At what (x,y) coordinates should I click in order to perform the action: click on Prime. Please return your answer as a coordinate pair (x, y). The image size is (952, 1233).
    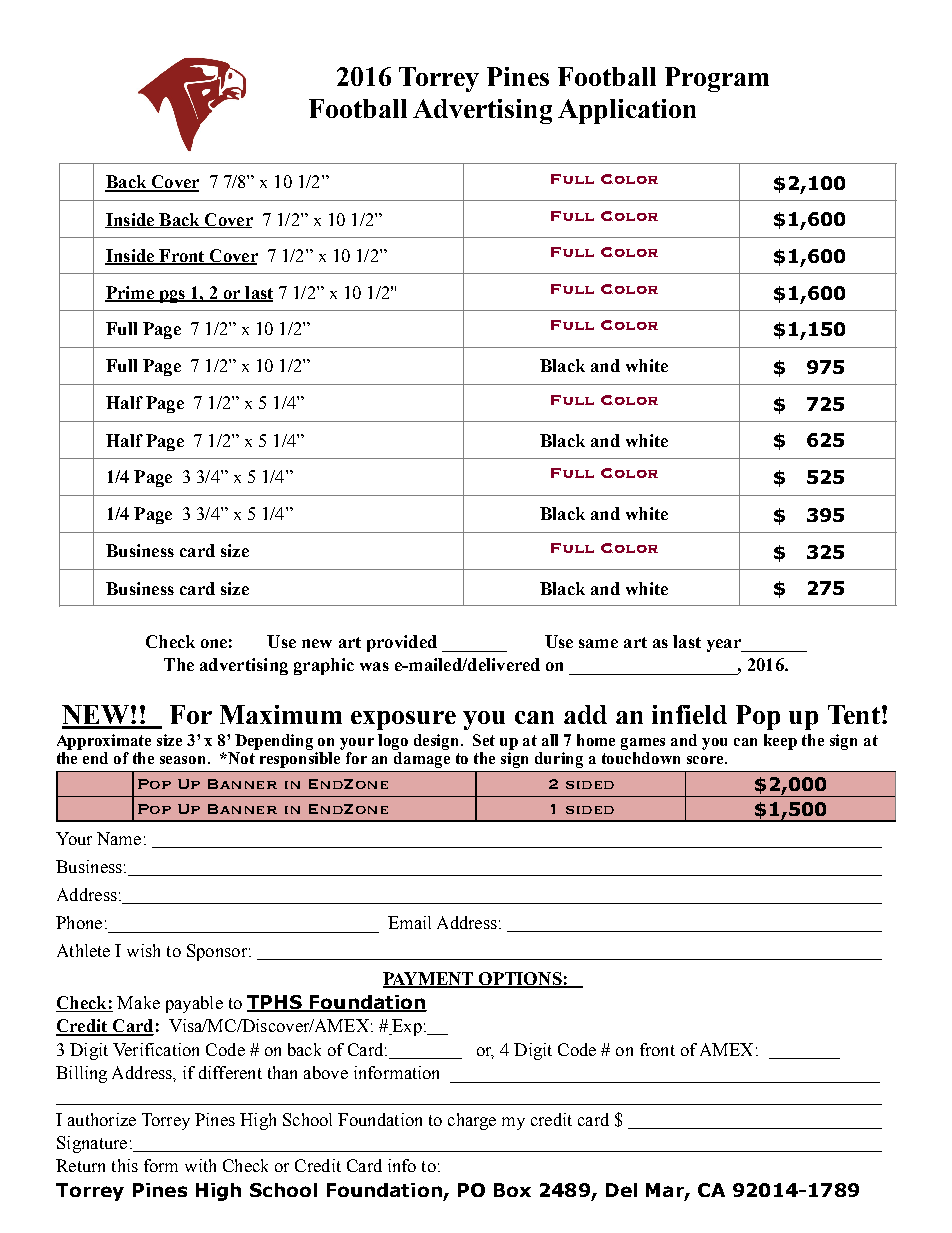
    Looking at the image, I should click on (131, 294).
